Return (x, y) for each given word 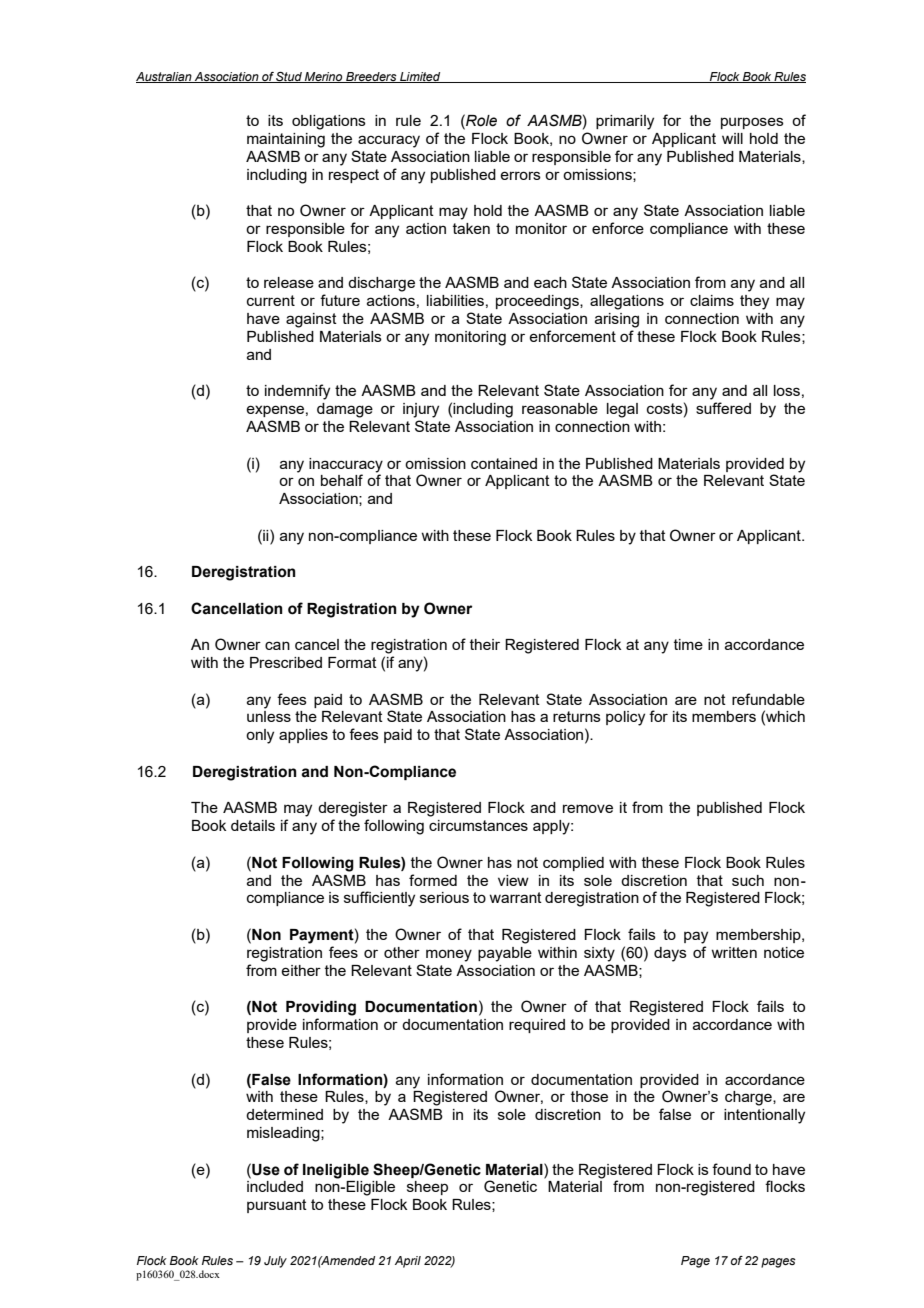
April (408, 1262)
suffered (723, 408)
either (301, 970)
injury (421, 410)
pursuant (277, 1206)
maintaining (286, 140)
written (734, 952)
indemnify (297, 392)
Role (480, 120)
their (485, 644)
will (732, 138)
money (449, 955)
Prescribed (286, 662)
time (688, 644)
